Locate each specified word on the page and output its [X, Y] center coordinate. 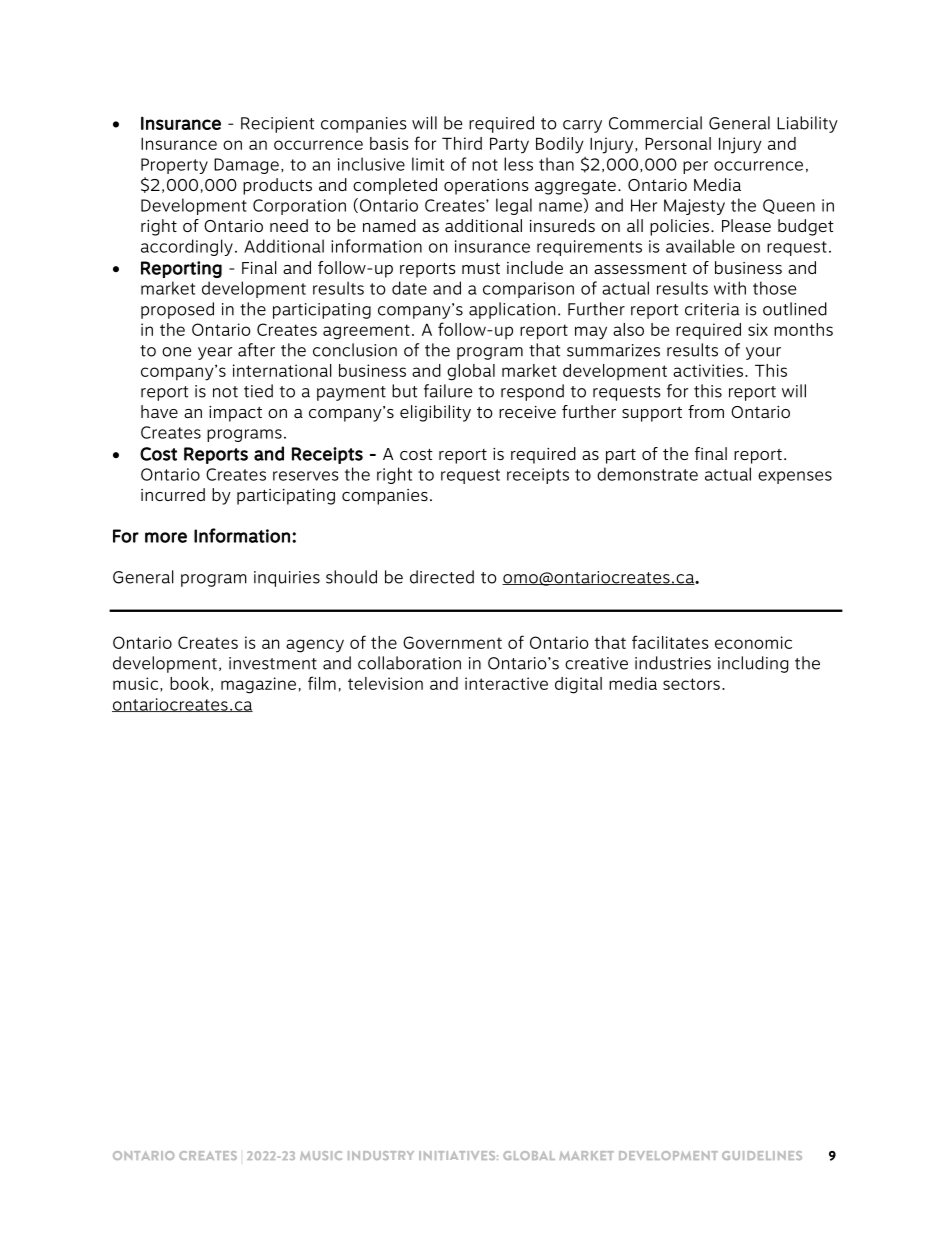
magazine [258, 685]
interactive [506, 683]
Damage [246, 166]
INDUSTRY [381, 1155]
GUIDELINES [762, 1155]
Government [452, 642]
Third [462, 143]
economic [753, 642]
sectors [691, 684]
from [706, 411]
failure [448, 391]
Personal [678, 143]
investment [273, 663]
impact [235, 414]
